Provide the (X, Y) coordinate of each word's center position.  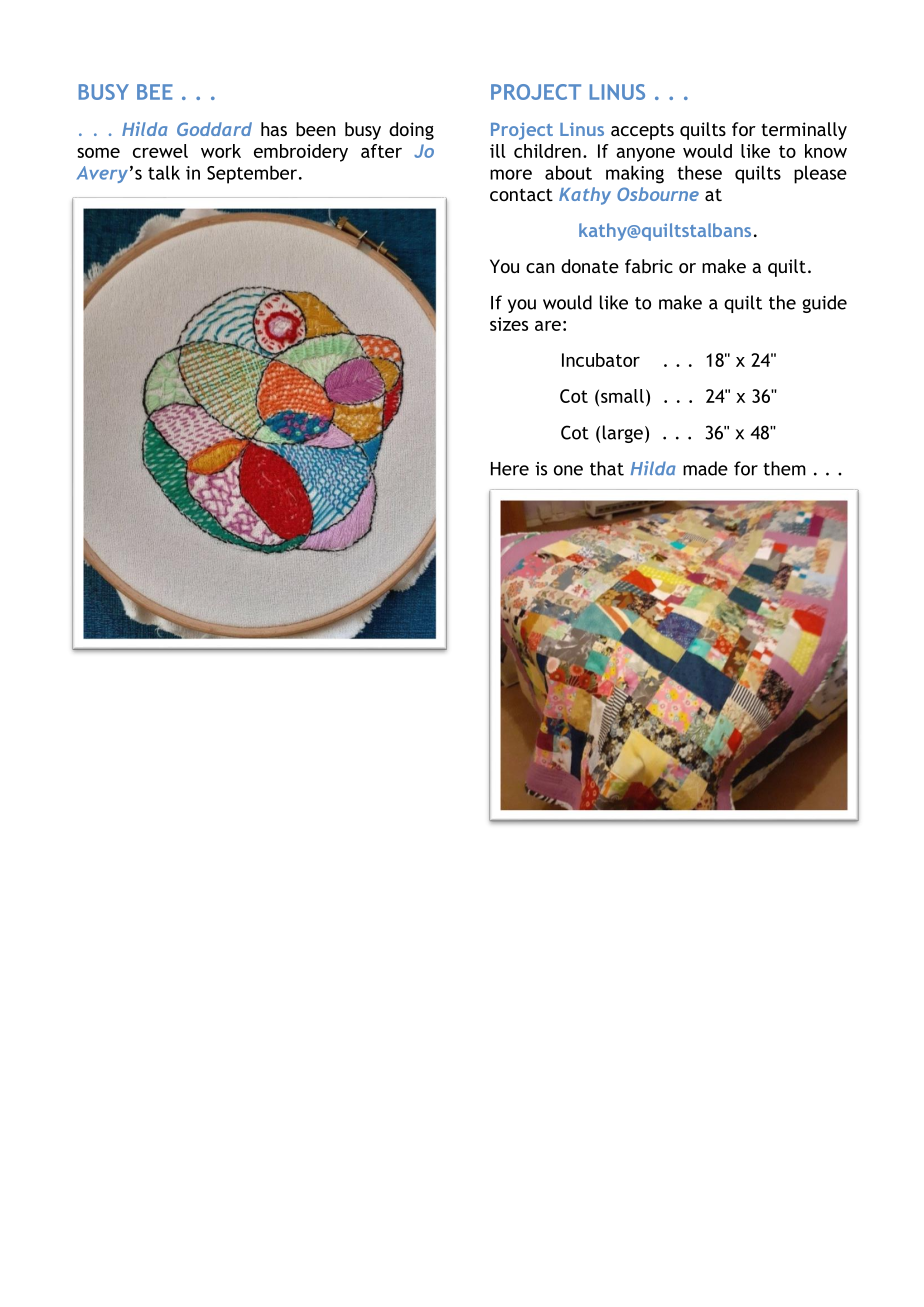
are (548, 326)
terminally (804, 131)
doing (411, 131)
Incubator (601, 360)
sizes (509, 324)
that (607, 468)
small (622, 396)
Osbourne (658, 194)
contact (521, 194)
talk (164, 172)
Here (510, 469)
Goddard (214, 129)
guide (824, 304)
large (623, 434)
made (705, 468)
